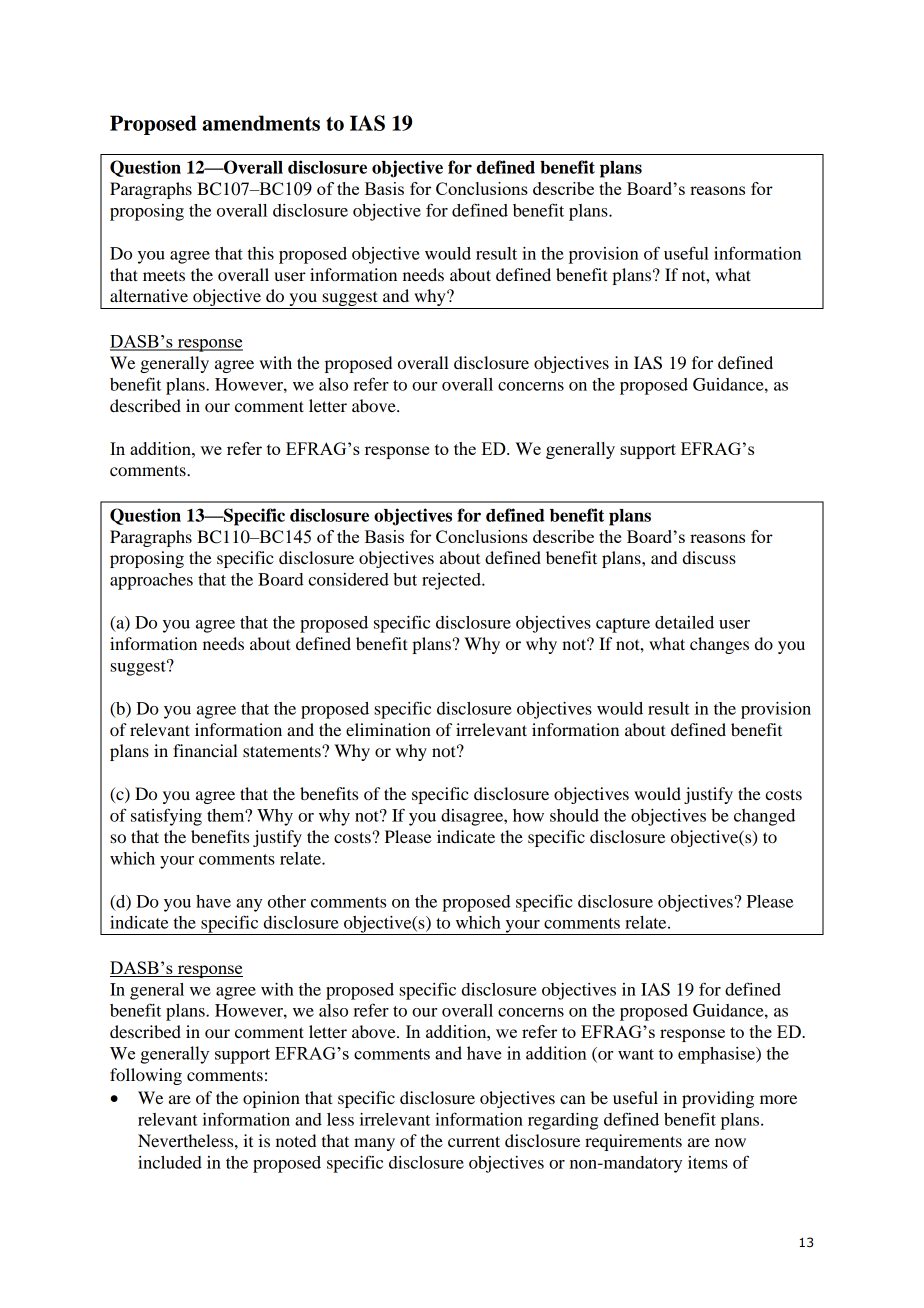 This document has height=1308, width=924. Describe the element at coordinates (151, 581) in the document. I see `approaches` at that location.
